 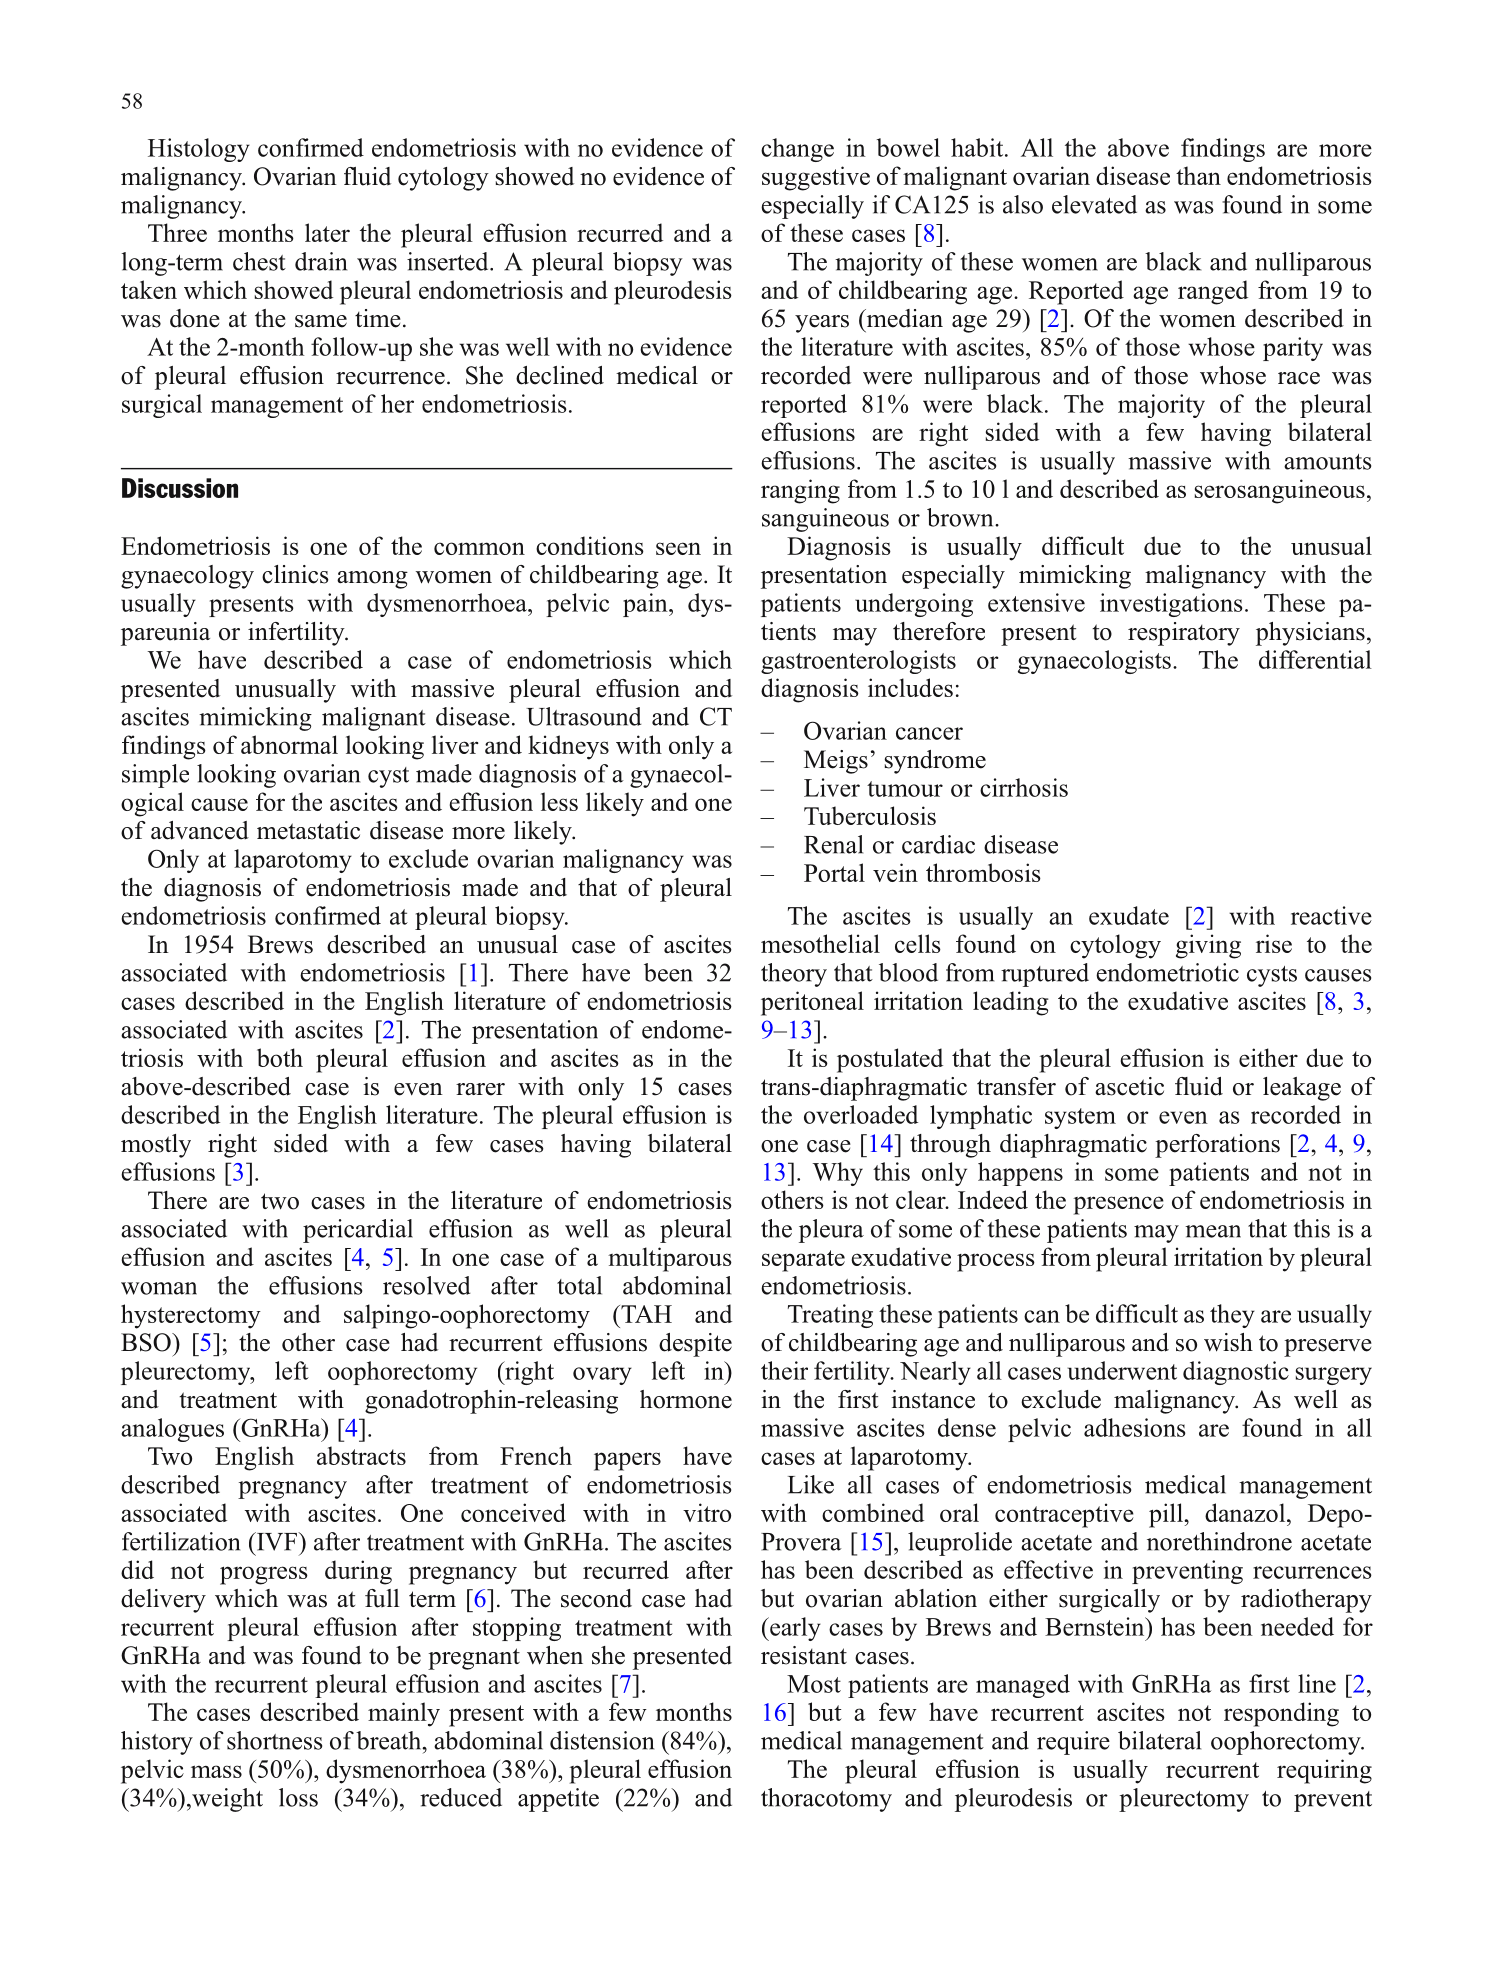 What do you see at coordinates (358, 1231) in the screenshot?
I see `pericardial` at bounding box center [358, 1231].
